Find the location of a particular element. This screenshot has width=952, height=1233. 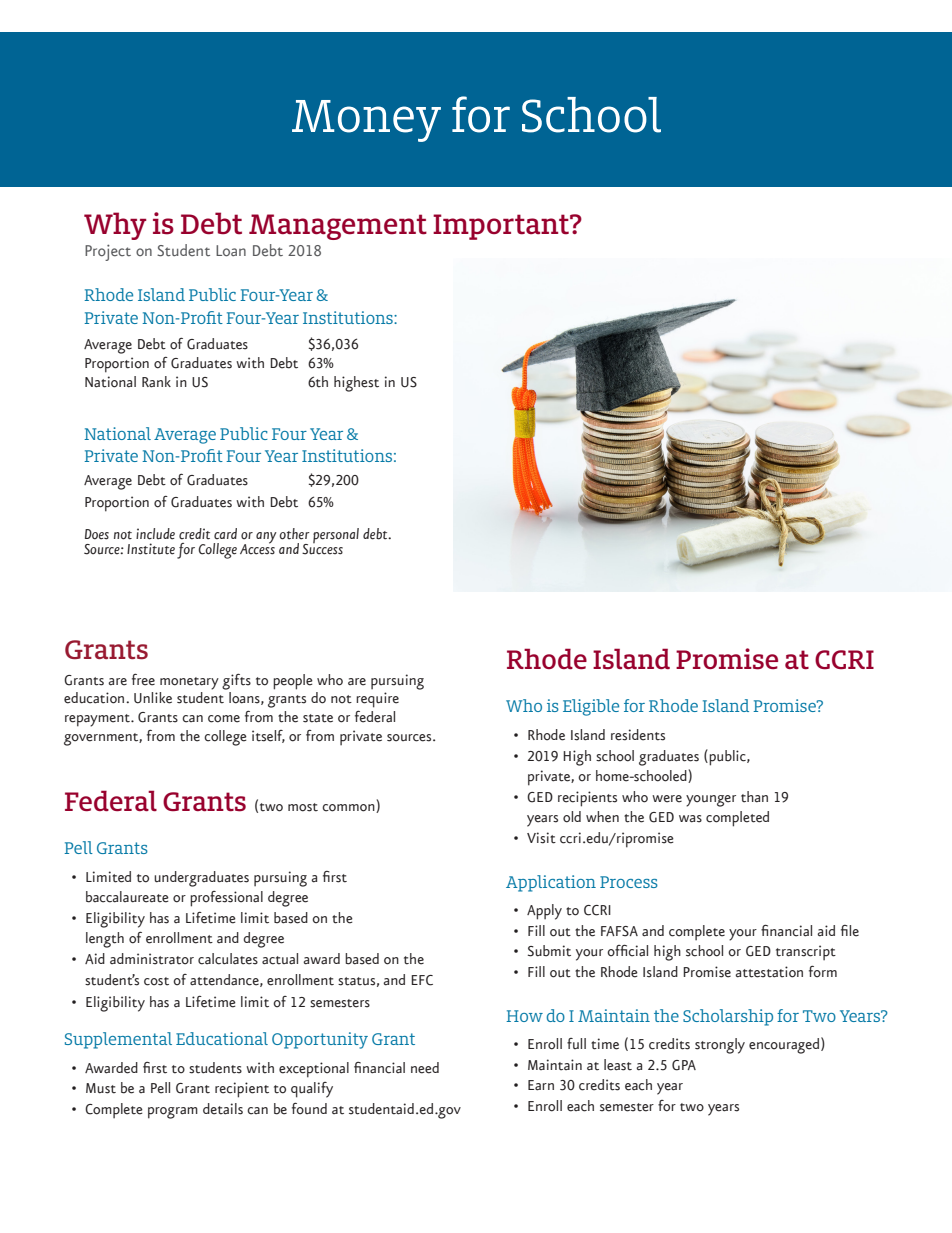

program is located at coordinates (173, 1113).
